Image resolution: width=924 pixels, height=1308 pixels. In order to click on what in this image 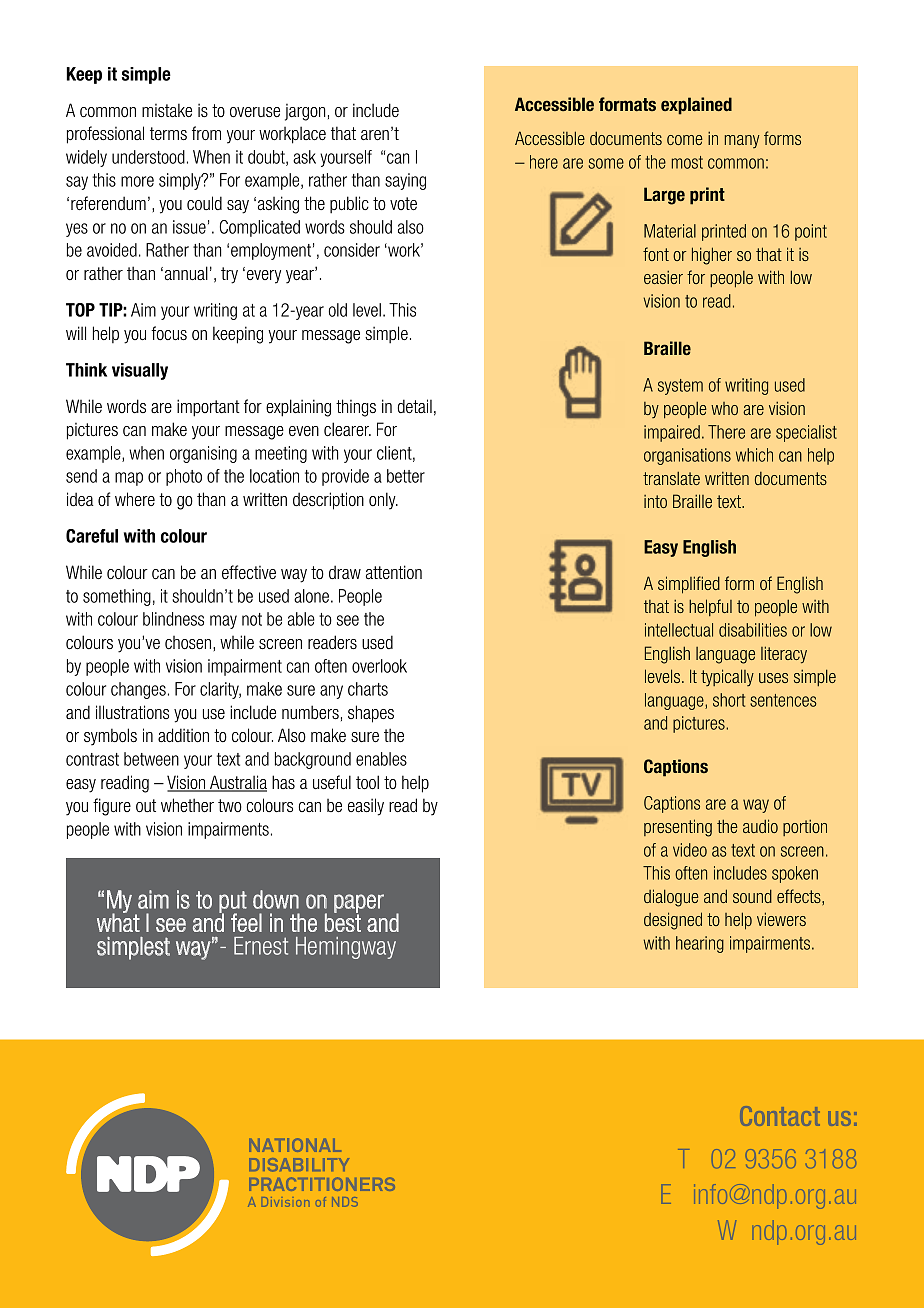, I will do `click(118, 921)`.
